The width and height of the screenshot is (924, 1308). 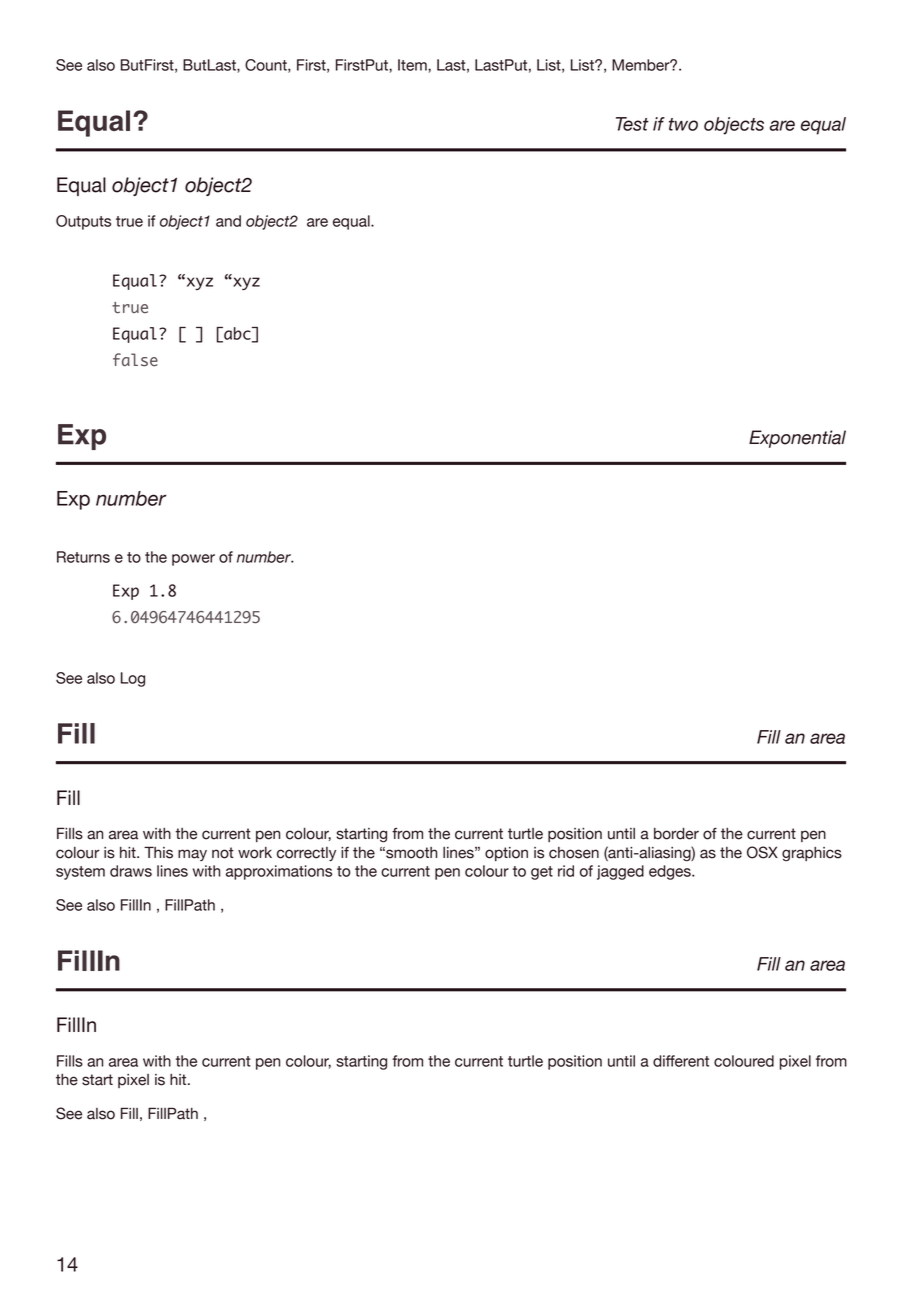 I want to click on draws, so click(x=131, y=871).
